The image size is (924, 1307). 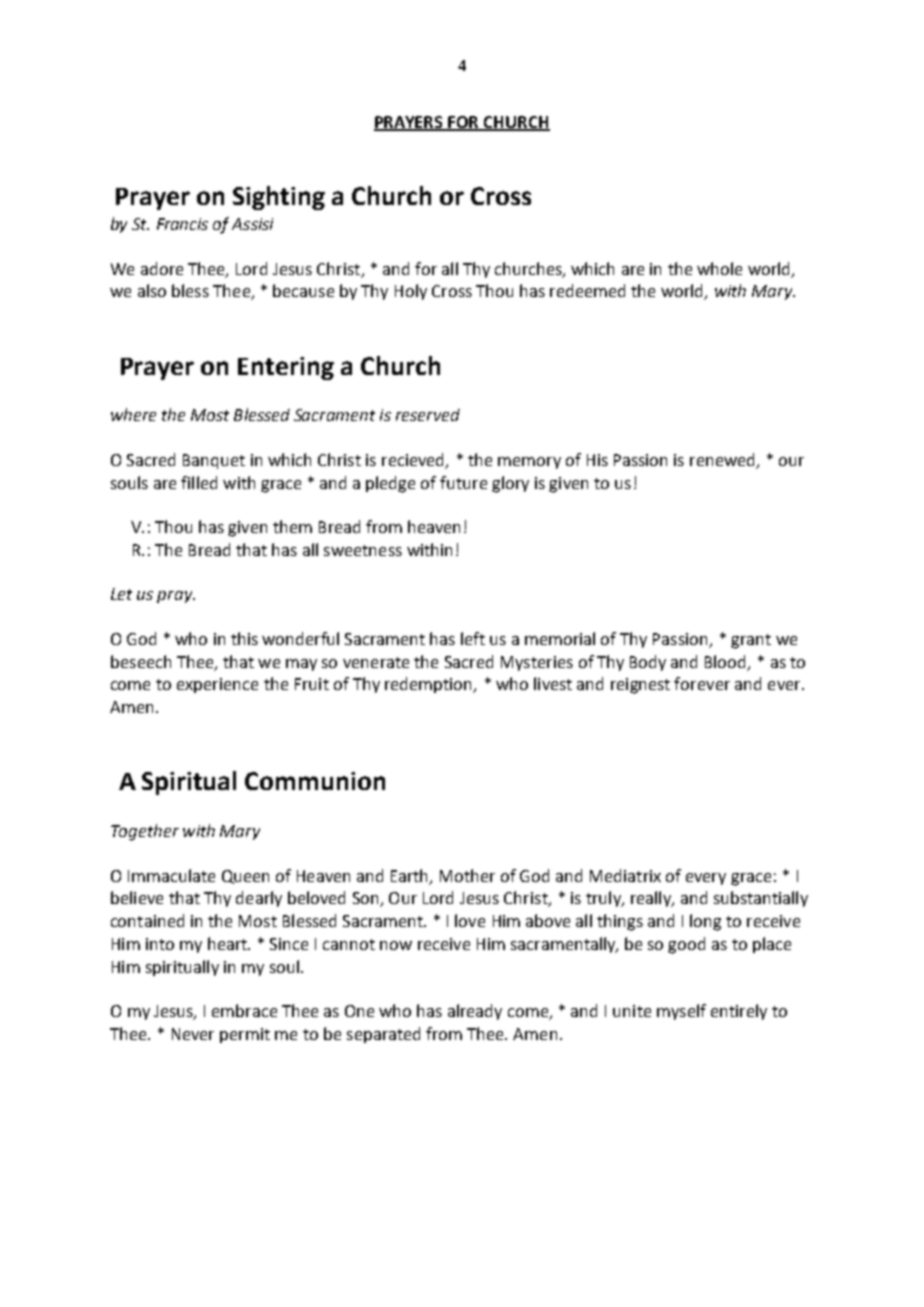 What do you see at coordinates (244, 638) in the page?
I see `this` at bounding box center [244, 638].
